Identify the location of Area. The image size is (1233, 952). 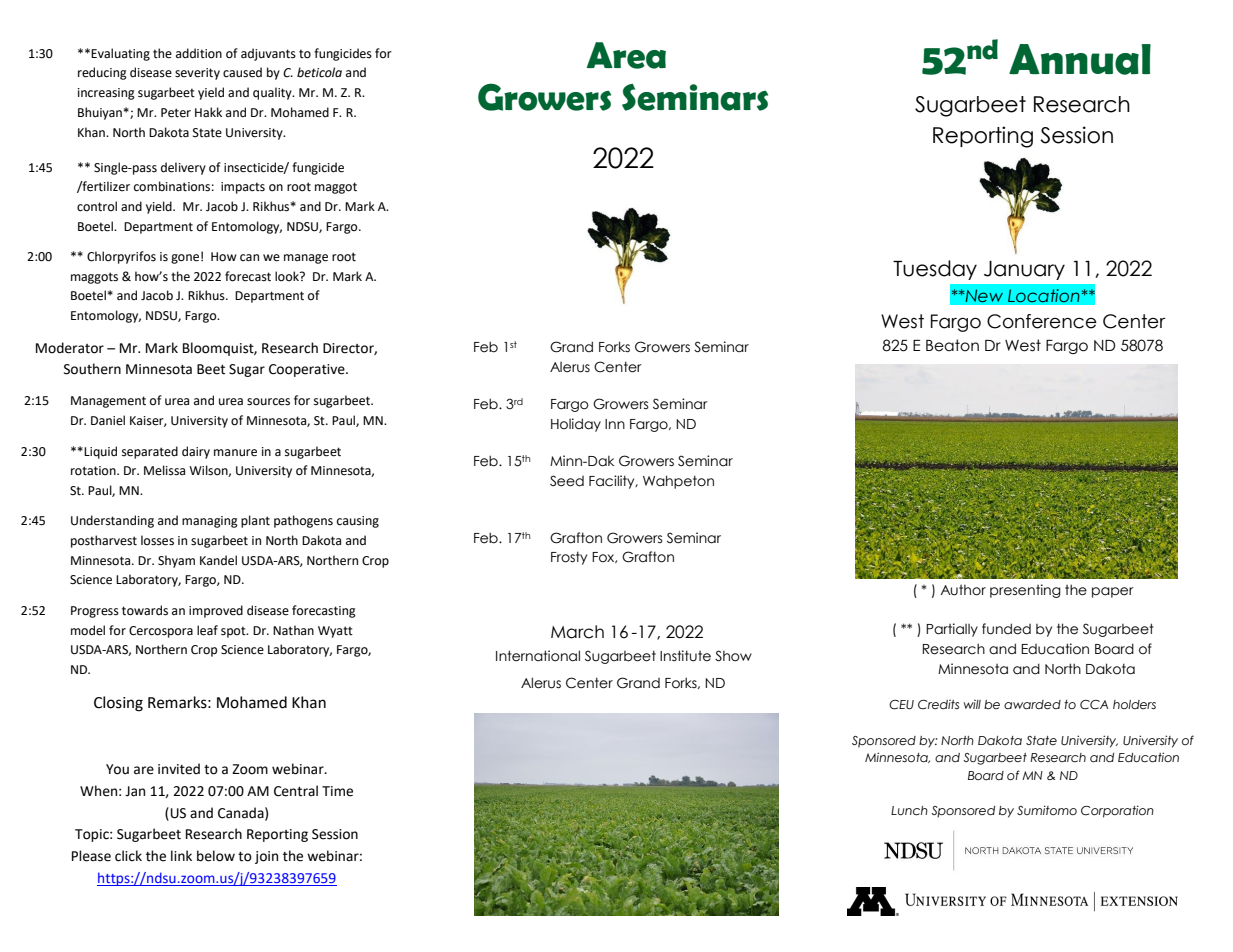
(626, 55).
